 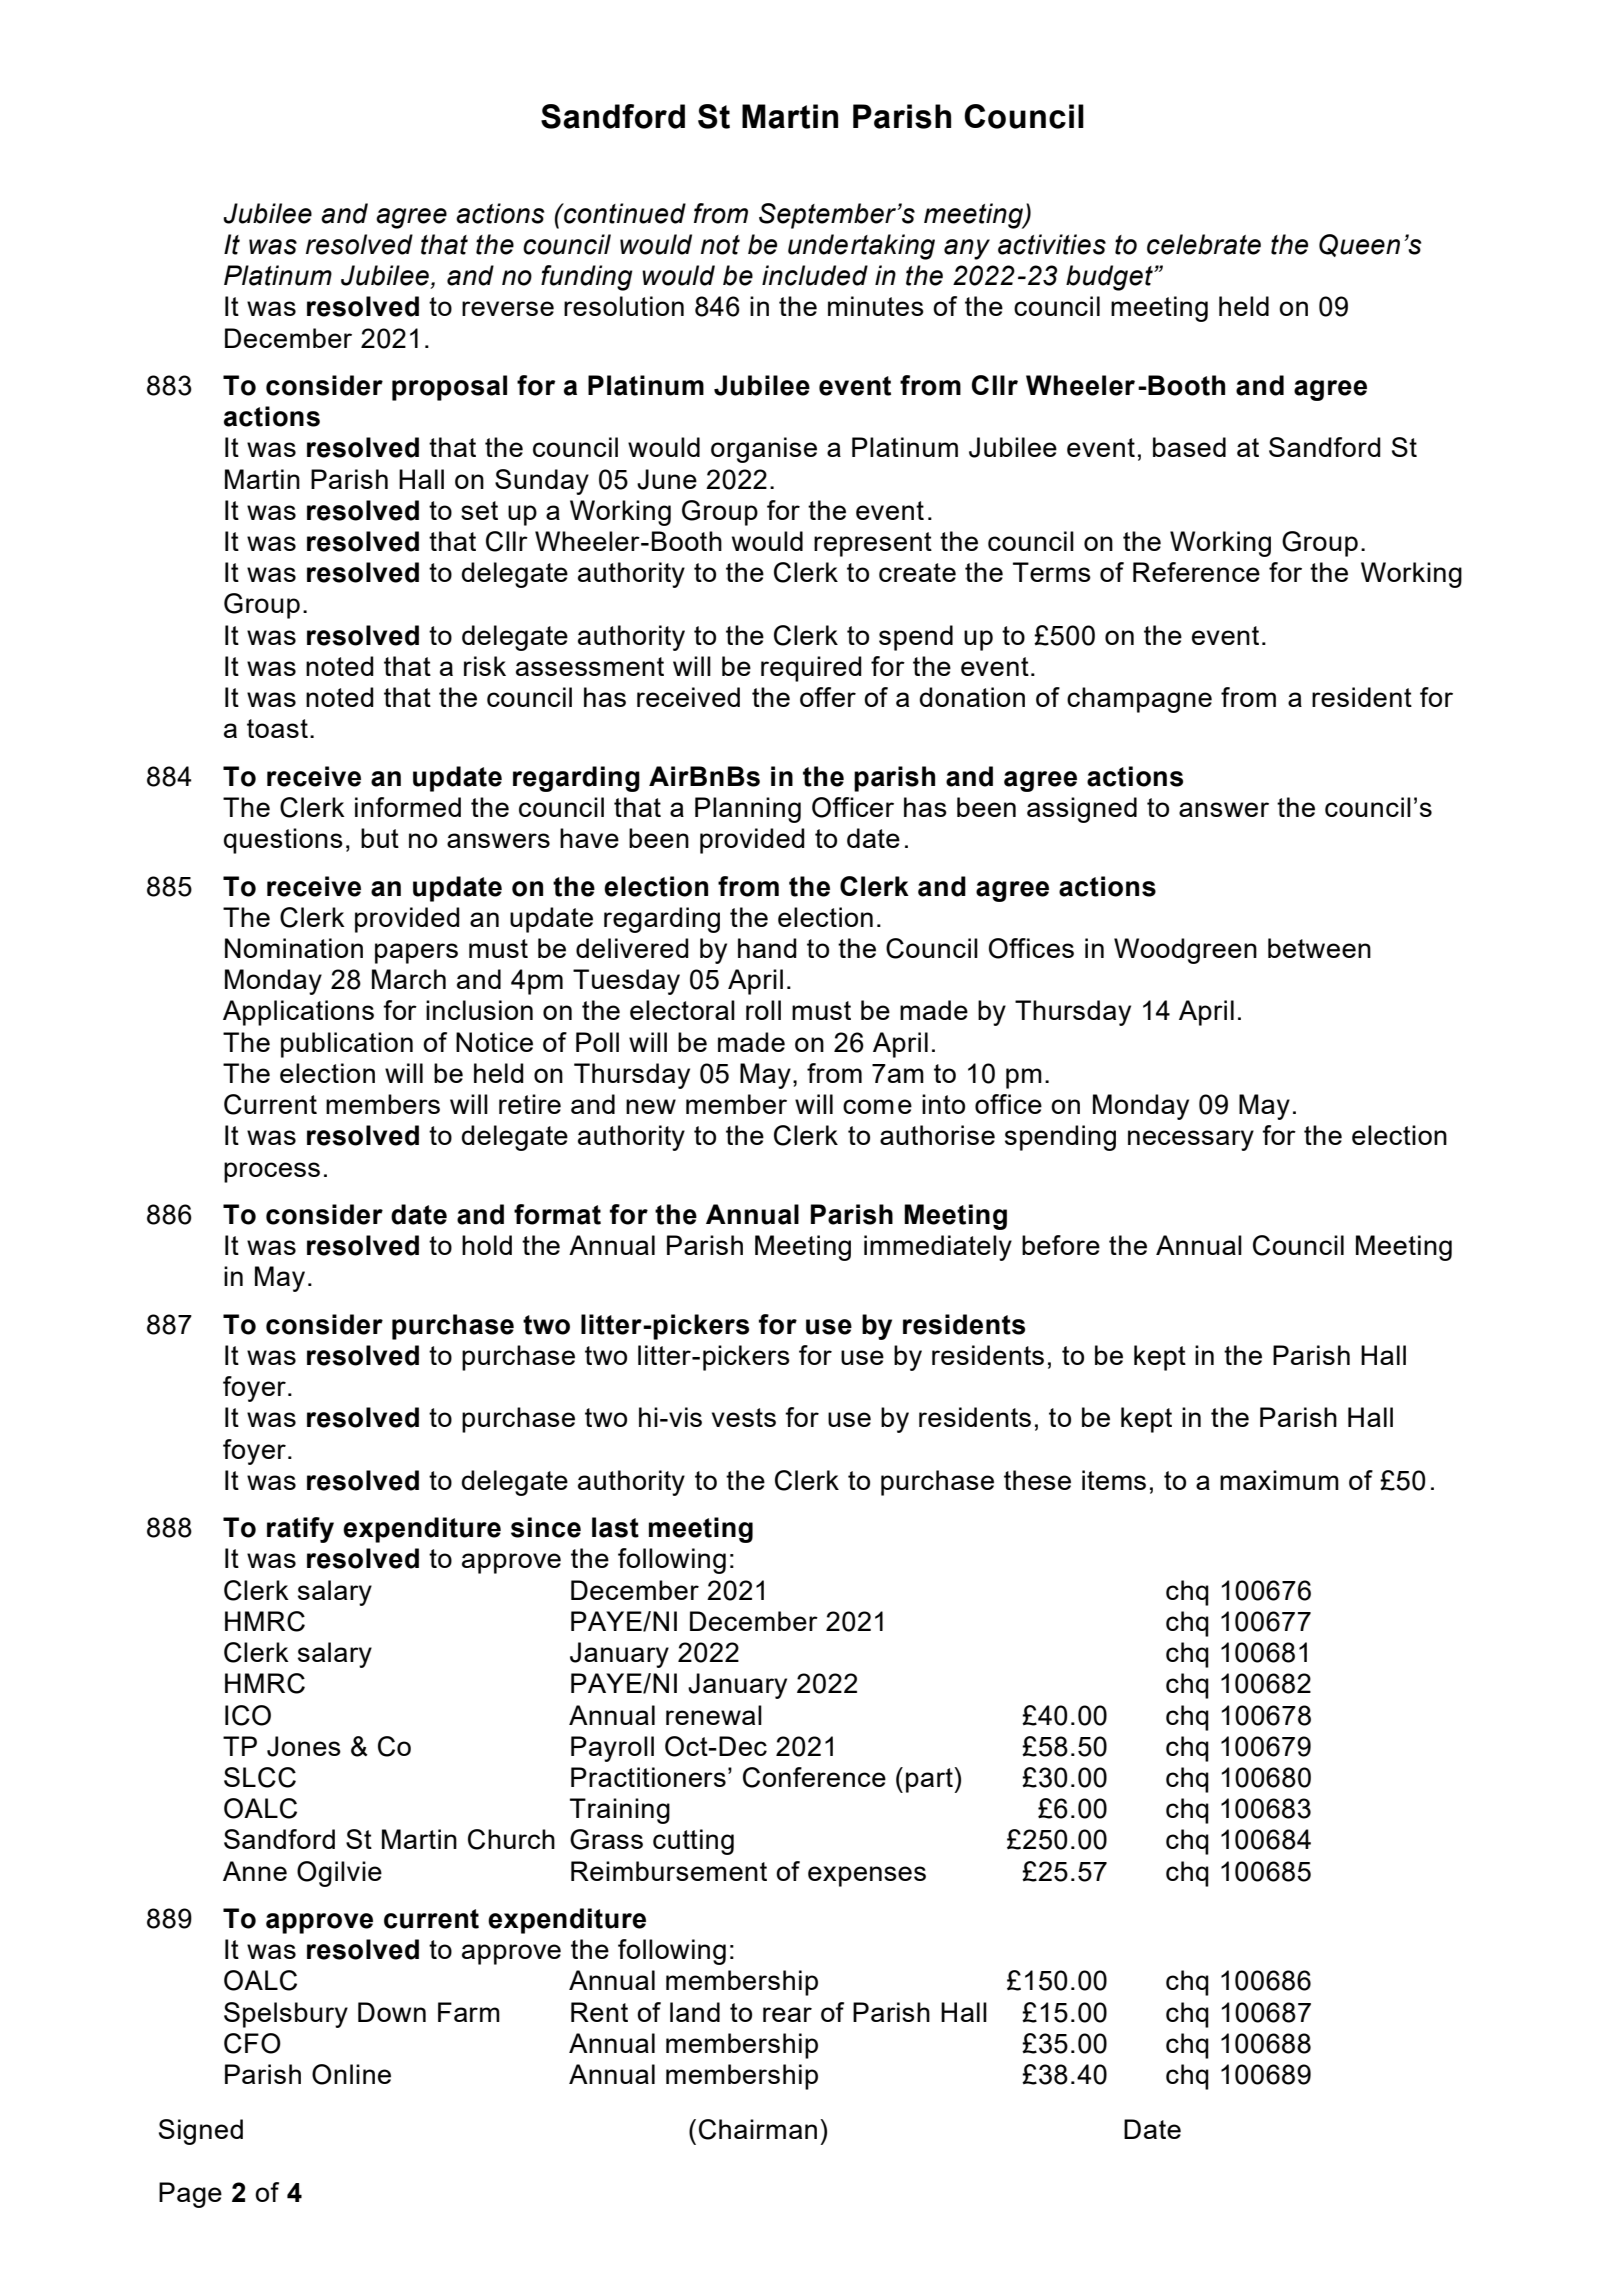 What do you see at coordinates (758, 2129) in the document?
I see `Chairman` at bounding box center [758, 2129].
